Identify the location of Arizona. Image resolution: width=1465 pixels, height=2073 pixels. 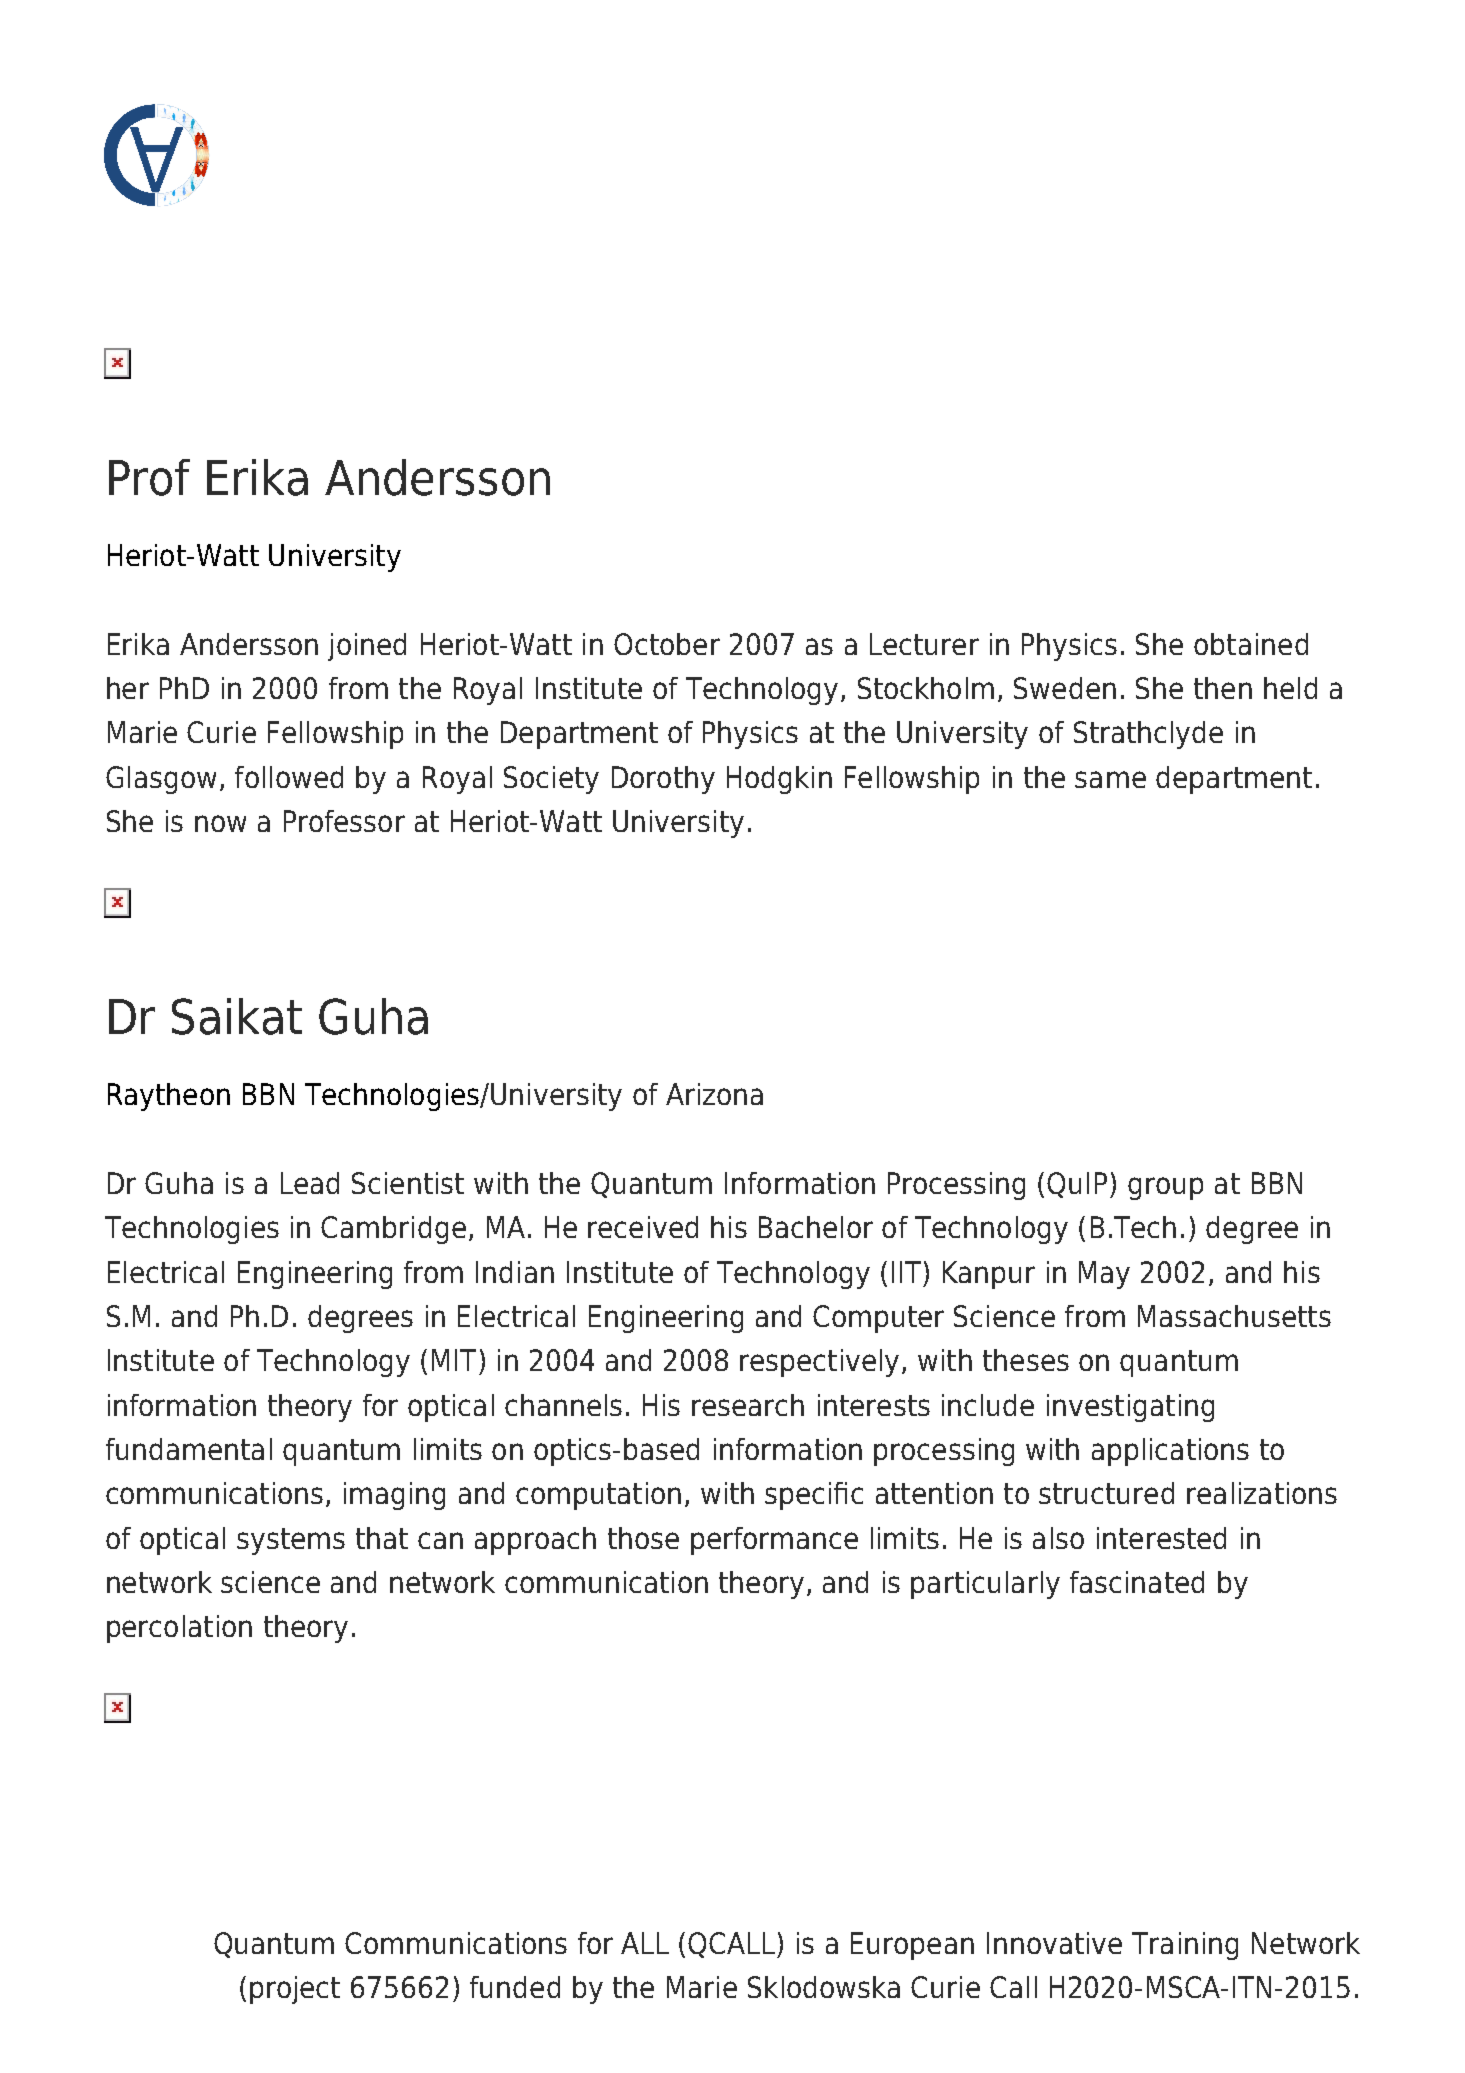
(714, 1094).
